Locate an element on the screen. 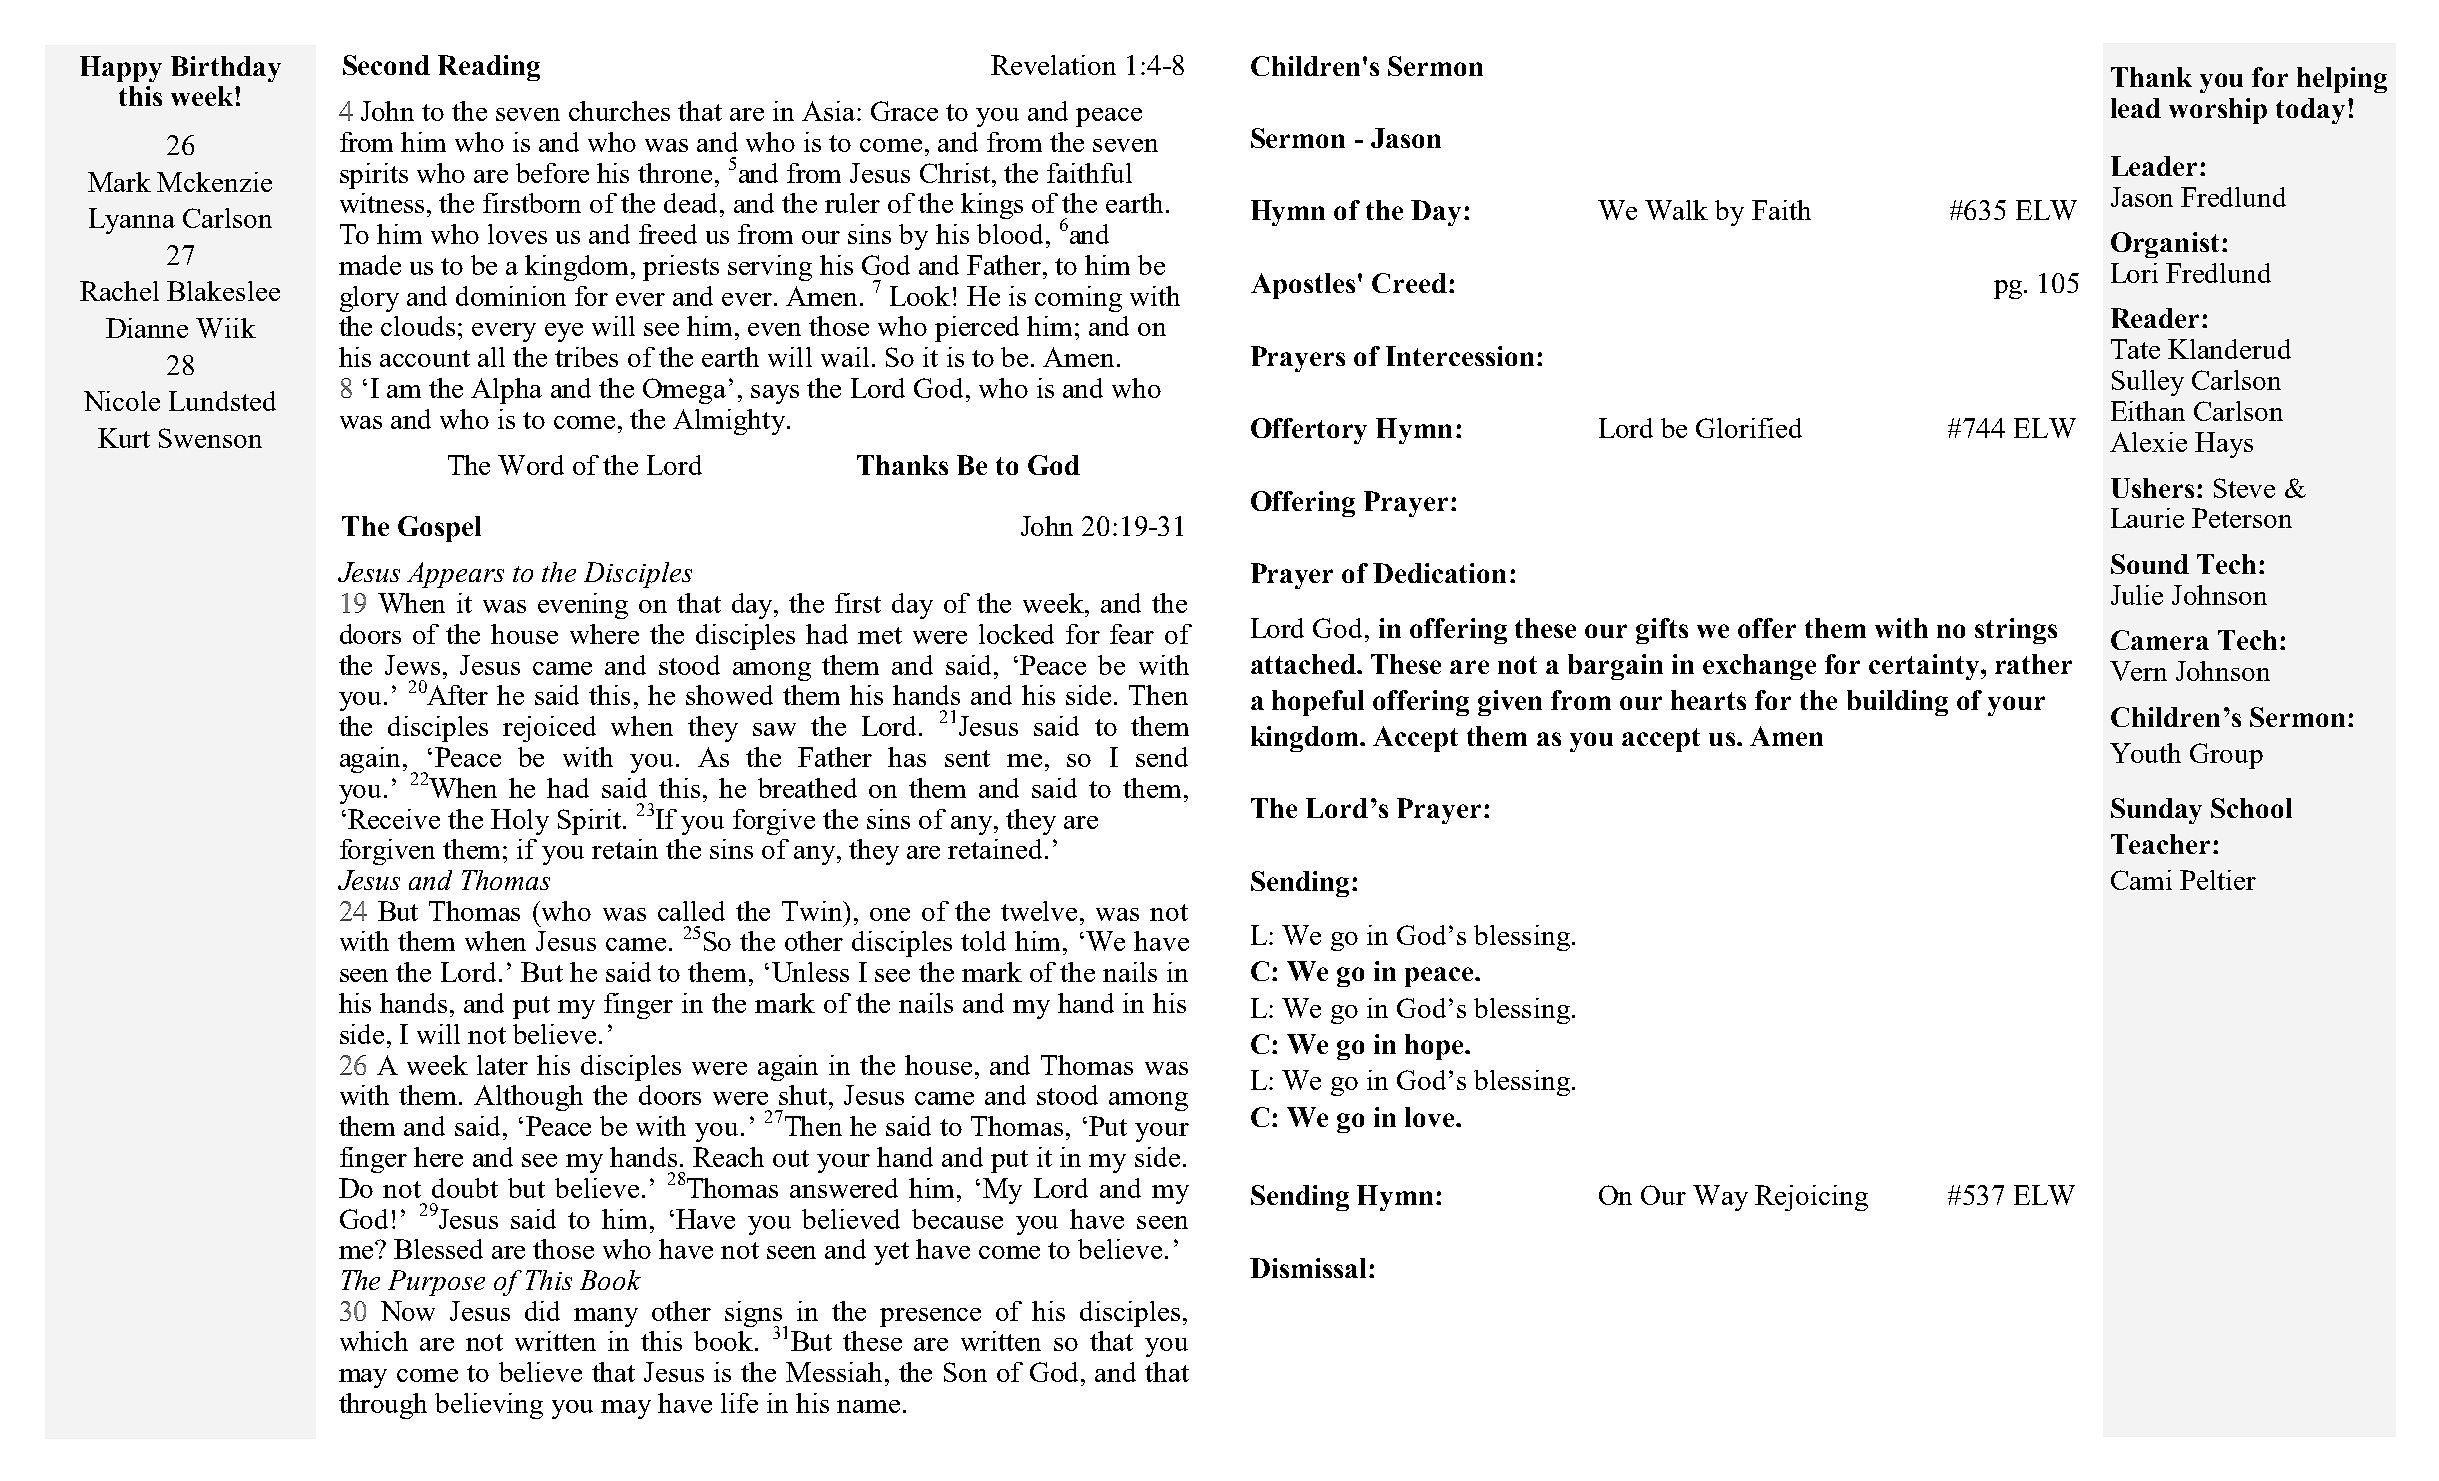  account is located at coordinates (425, 358).
